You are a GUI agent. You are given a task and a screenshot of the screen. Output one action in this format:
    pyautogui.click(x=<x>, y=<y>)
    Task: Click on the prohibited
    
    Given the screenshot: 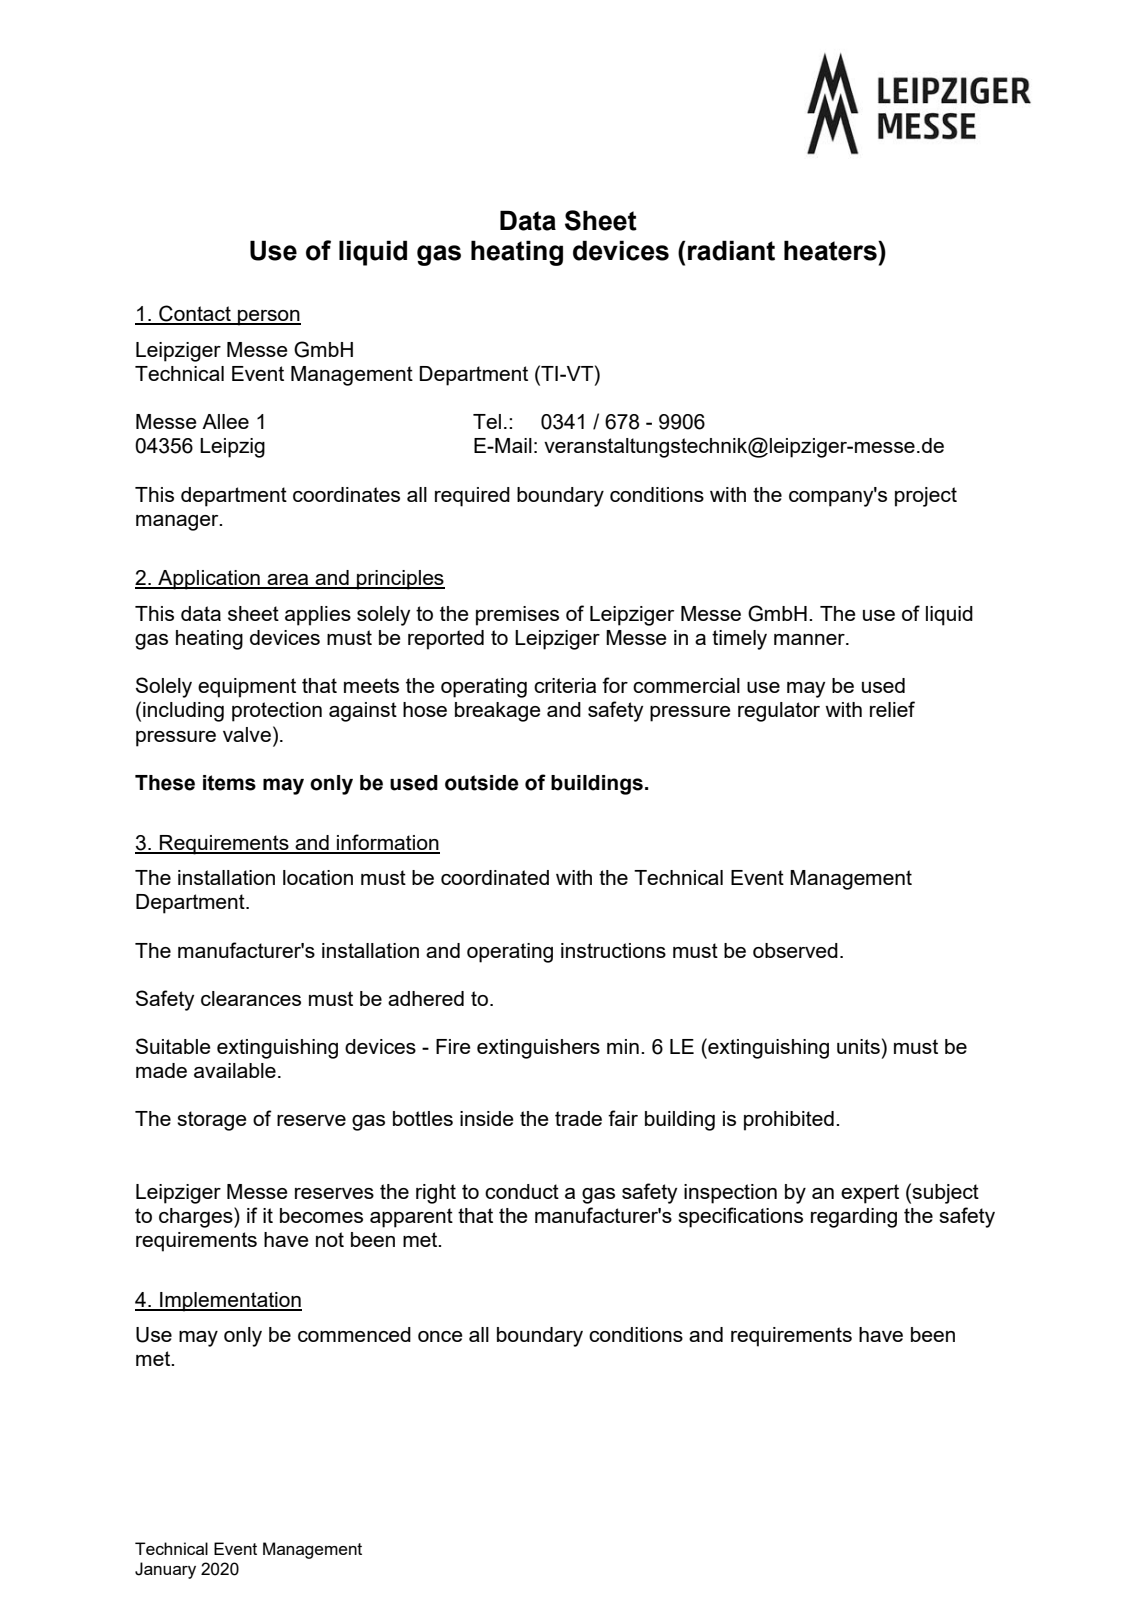 What is the action you would take?
    pyautogui.click(x=789, y=1121)
